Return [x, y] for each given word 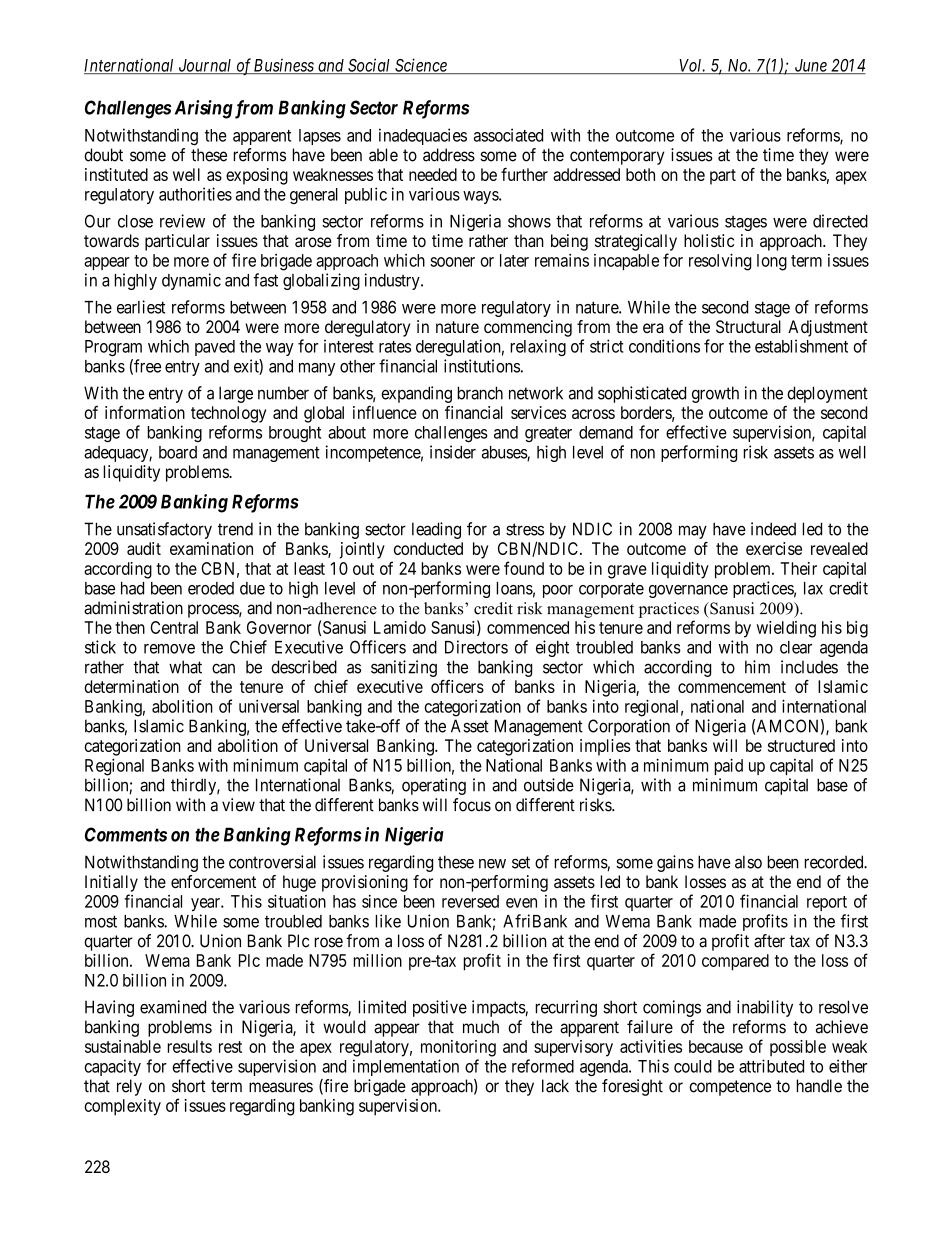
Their [798, 568]
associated [508, 135]
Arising [204, 109]
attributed [771, 1066]
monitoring [458, 1048]
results [189, 1046]
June [810, 66]
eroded [211, 588]
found [524, 568]
